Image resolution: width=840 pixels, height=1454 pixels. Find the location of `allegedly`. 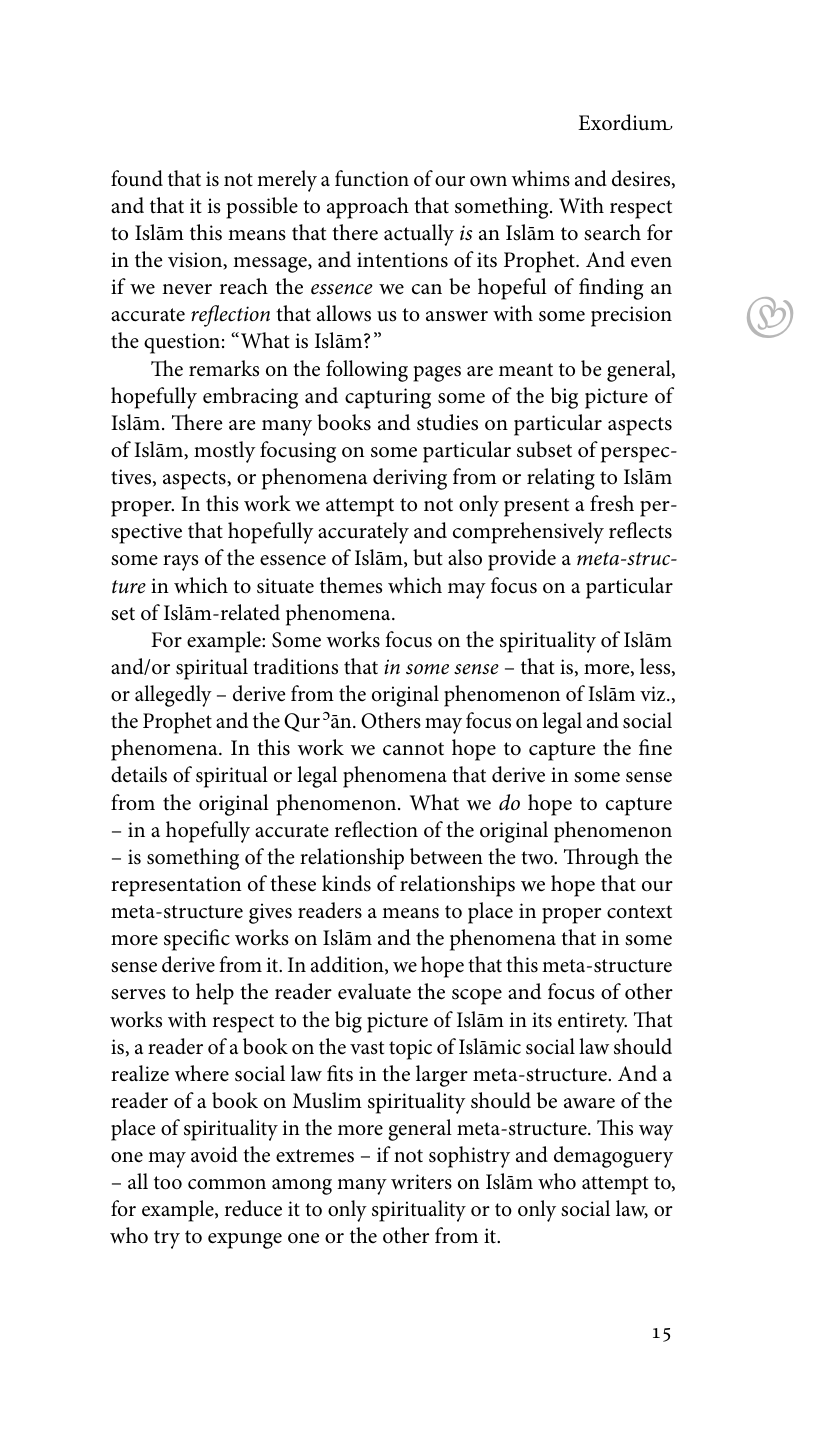

allegedly is located at coordinates (173, 696).
